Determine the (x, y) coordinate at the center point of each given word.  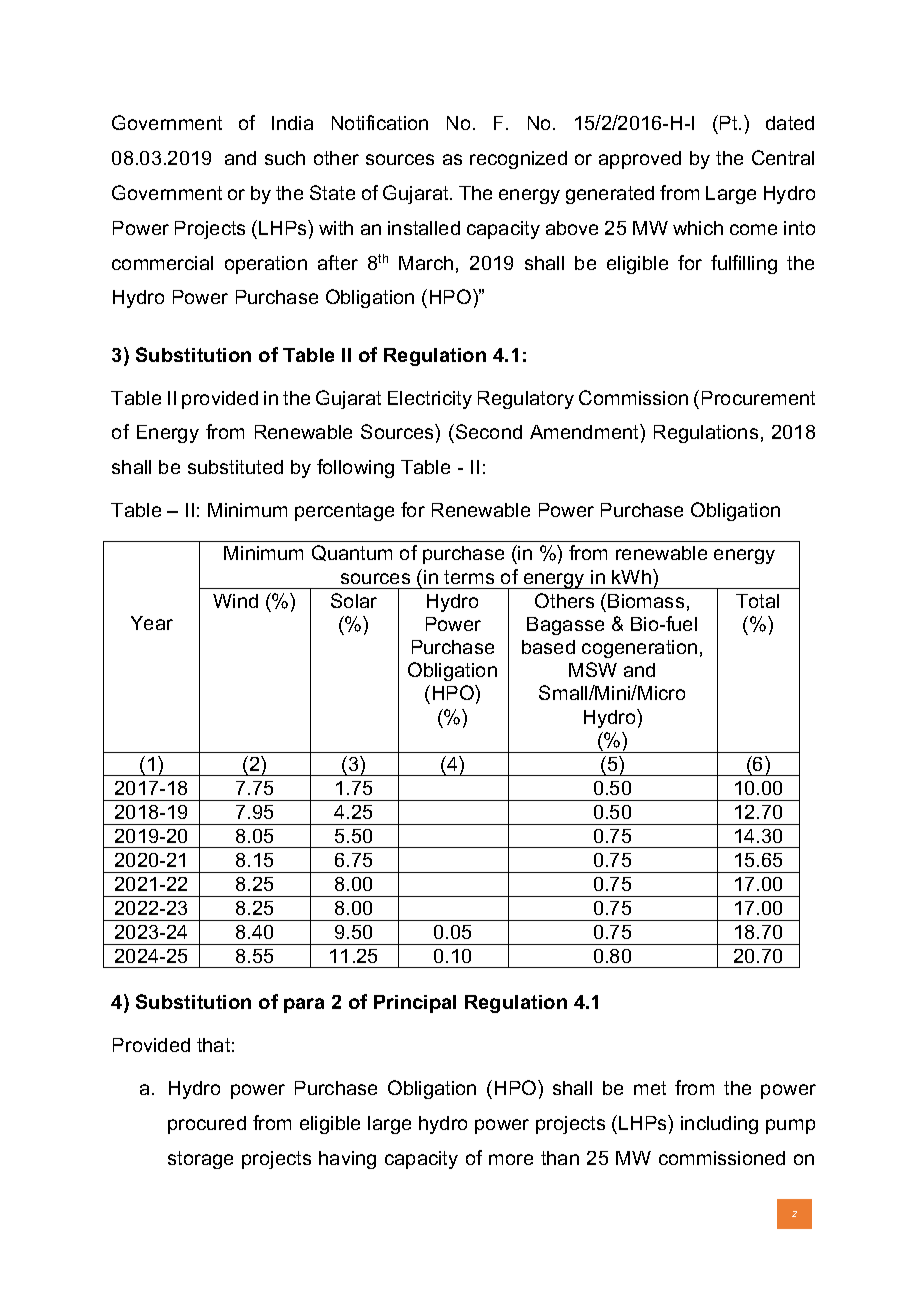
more (511, 1159)
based (548, 647)
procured (207, 1125)
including (719, 1125)
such (285, 158)
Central (783, 157)
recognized (518, 160)
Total (757, 601)
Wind (235, 601)
